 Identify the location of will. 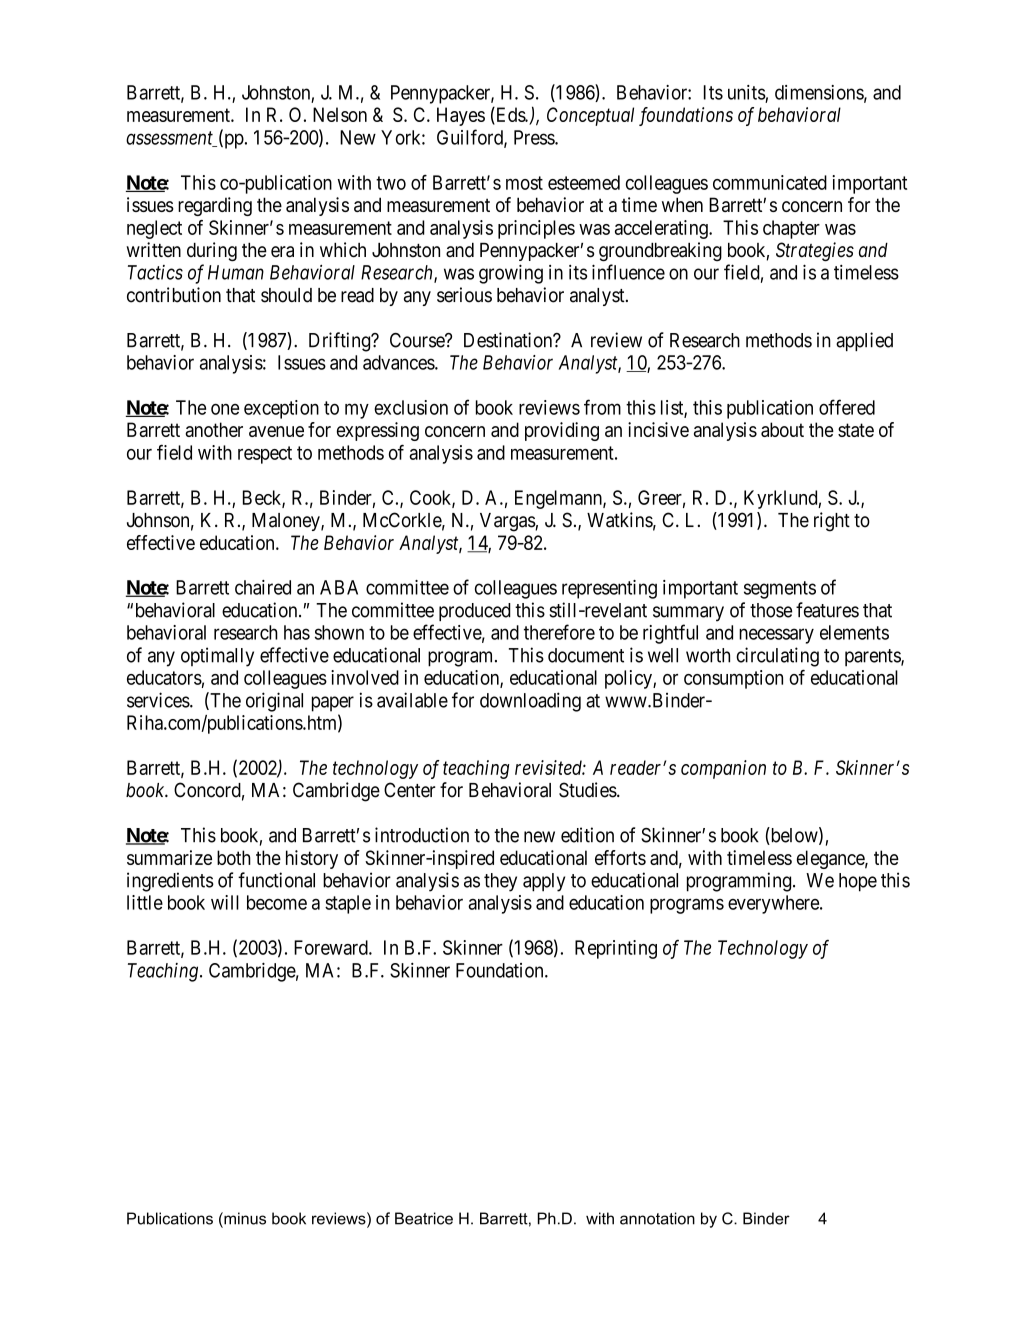
(225, 902).
